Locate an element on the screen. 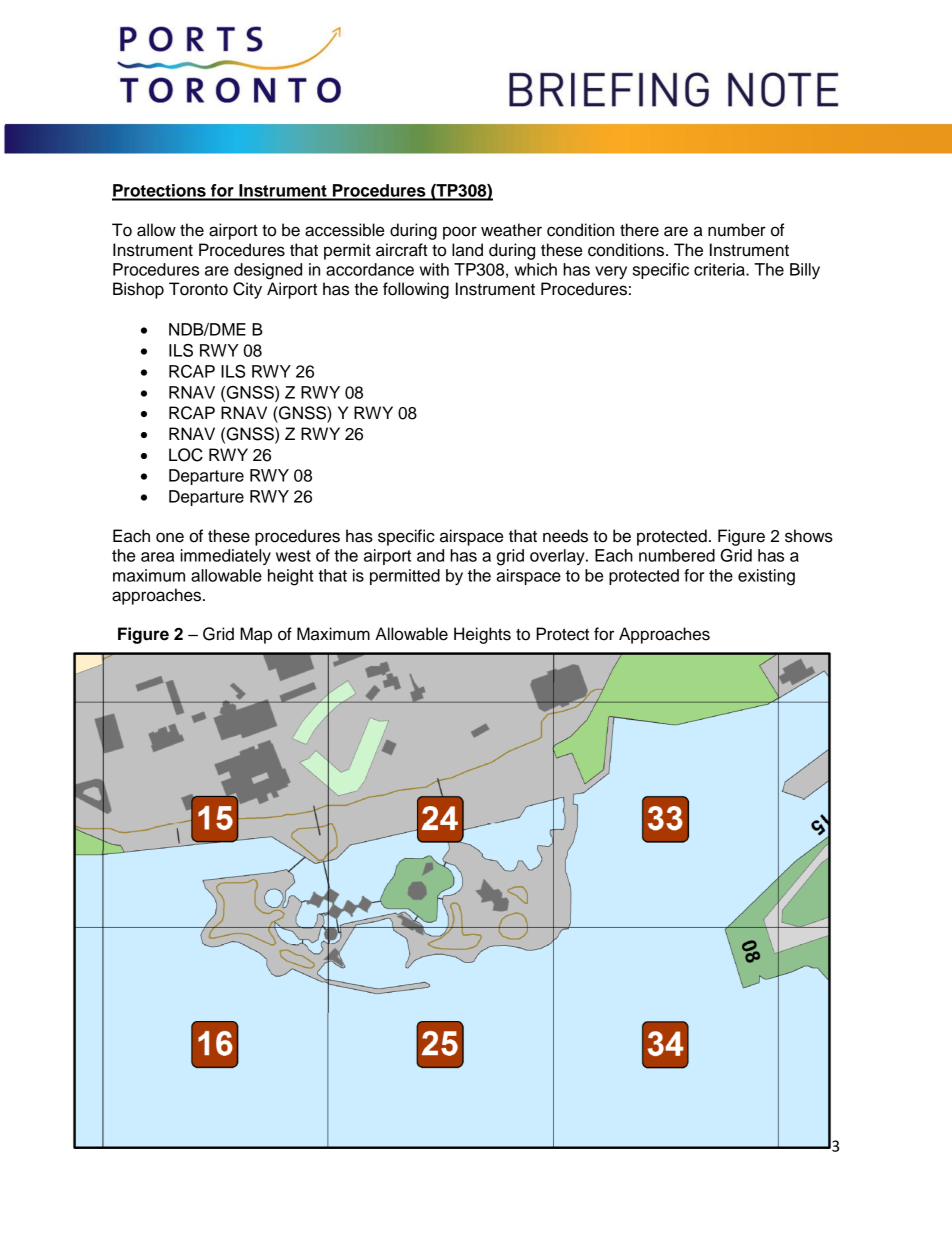  Billy is located at coordinates (805, 271).
